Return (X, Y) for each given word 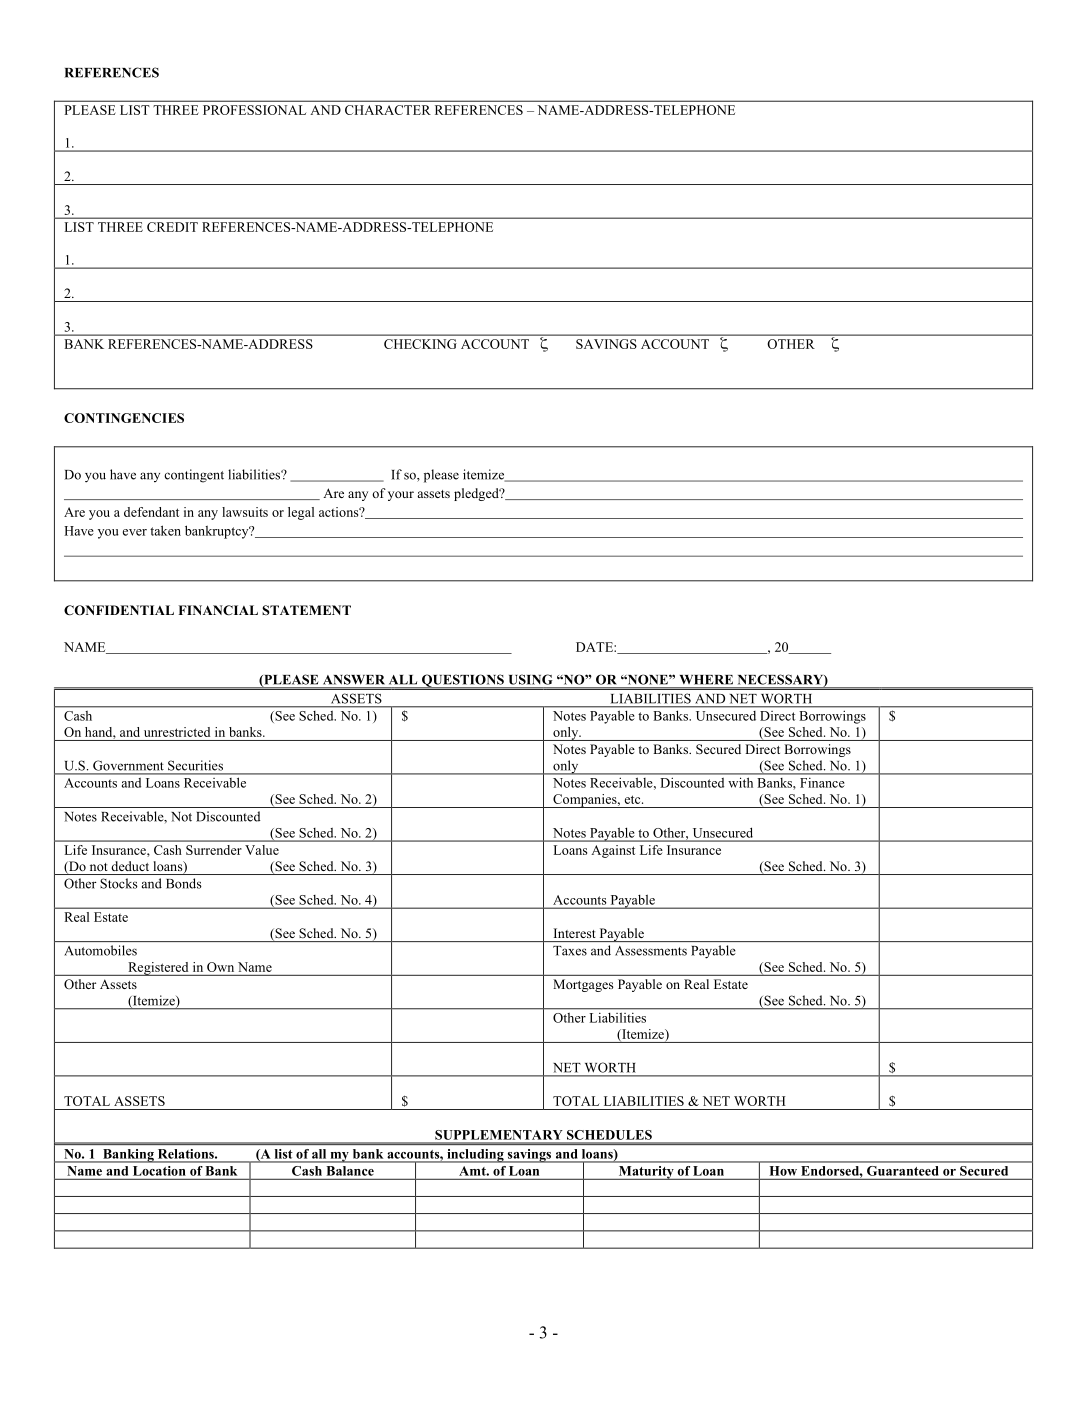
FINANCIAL (218, 610)
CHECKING (420, 344)
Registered (158, 969)
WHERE (706, 679)
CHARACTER (388, 110)
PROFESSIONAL (254, 110)
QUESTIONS (462, 681)
